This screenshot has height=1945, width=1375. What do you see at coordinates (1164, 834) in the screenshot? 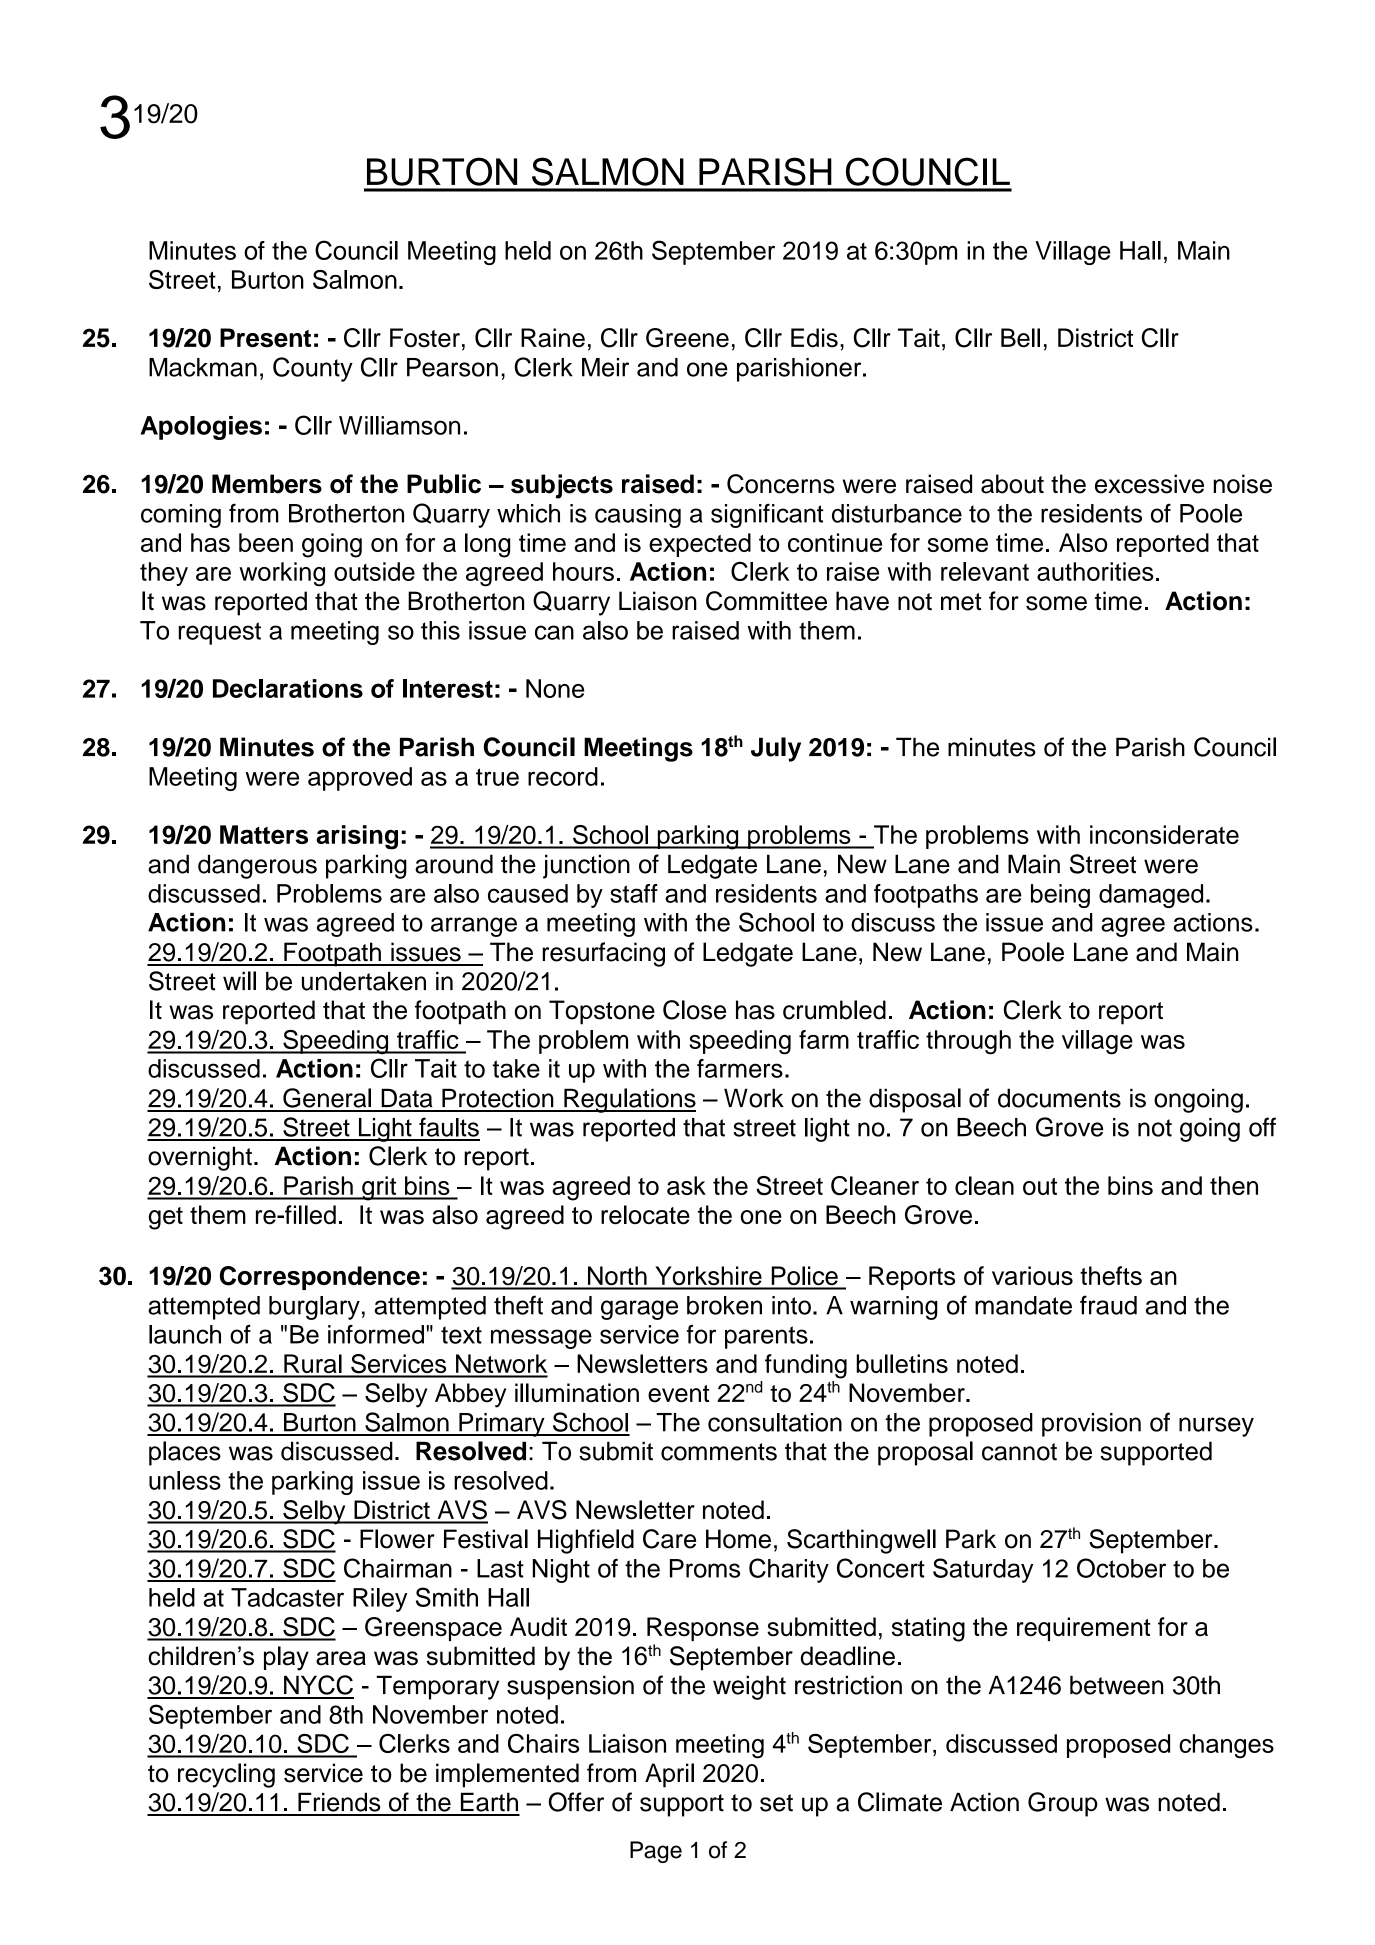
I see `inconsiderate` at bounding box center [1164, 834].
